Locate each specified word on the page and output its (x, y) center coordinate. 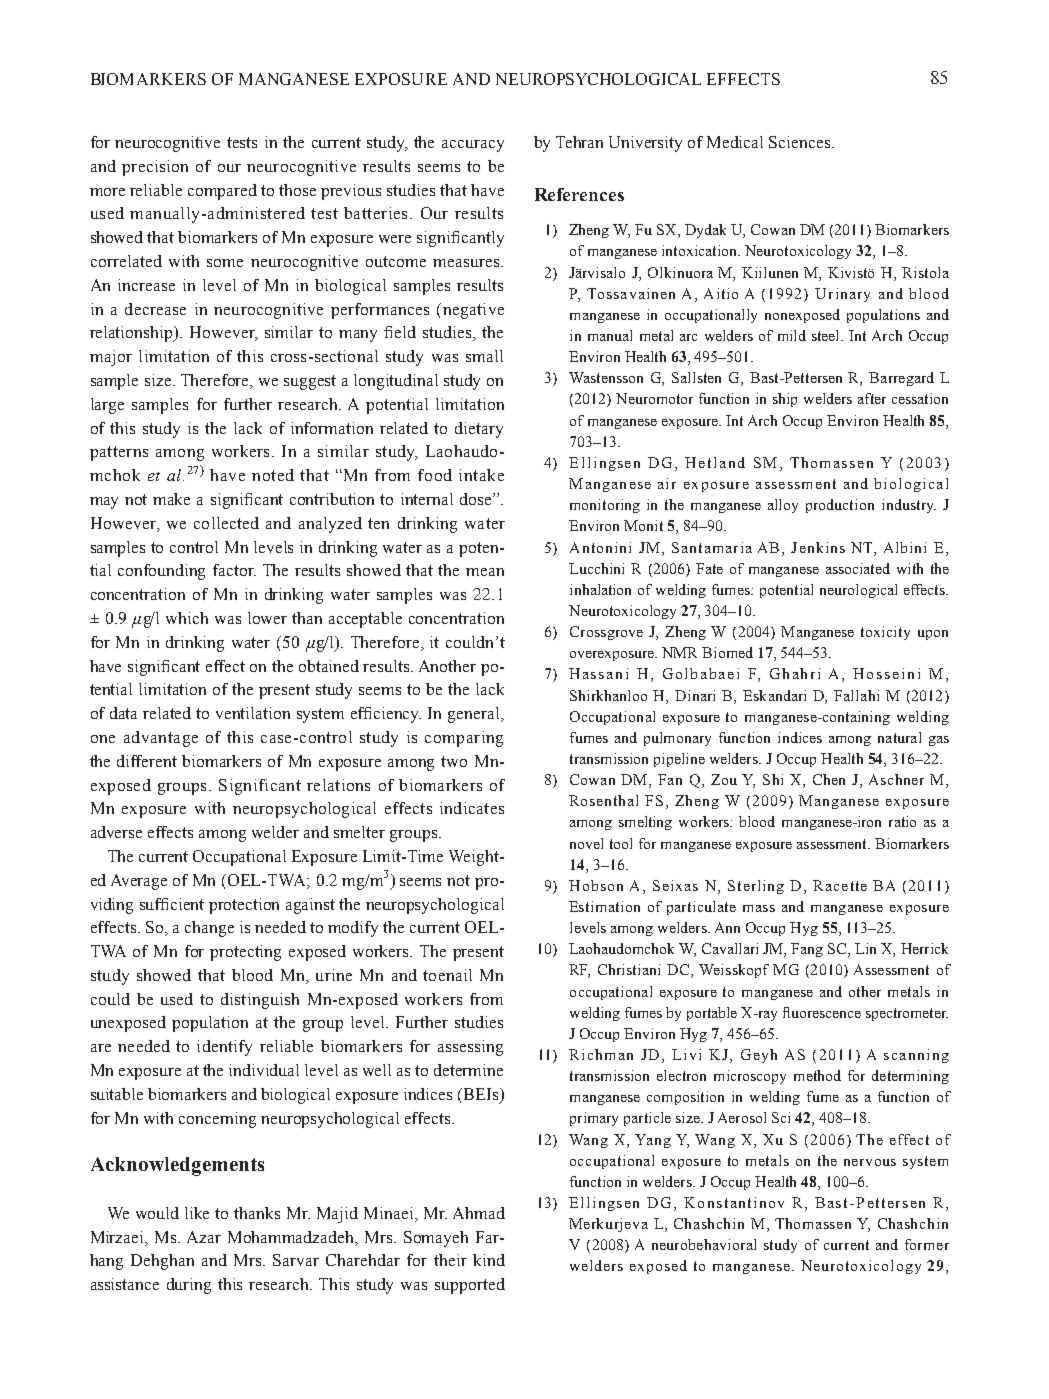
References (579, 194)
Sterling (756, 887)
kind (489, 1260)
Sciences (801, 142)
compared (222, 192)
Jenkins (818, 547)
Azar (204, 1237)
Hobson (596, 885)
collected (226, 523)
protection (244, 906)
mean (485, 572)
